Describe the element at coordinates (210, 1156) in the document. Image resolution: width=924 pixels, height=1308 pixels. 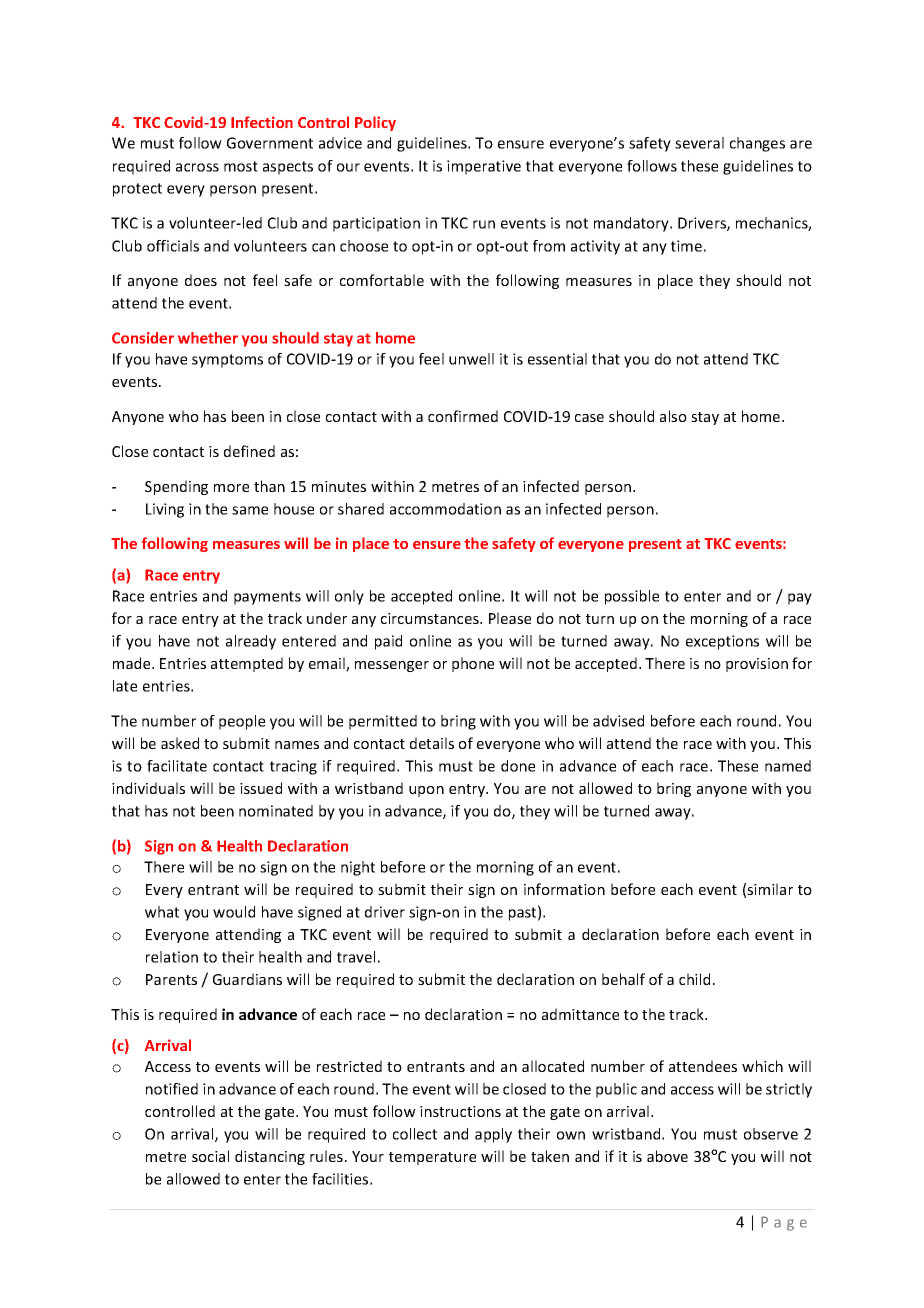
I see `social` at that location.
